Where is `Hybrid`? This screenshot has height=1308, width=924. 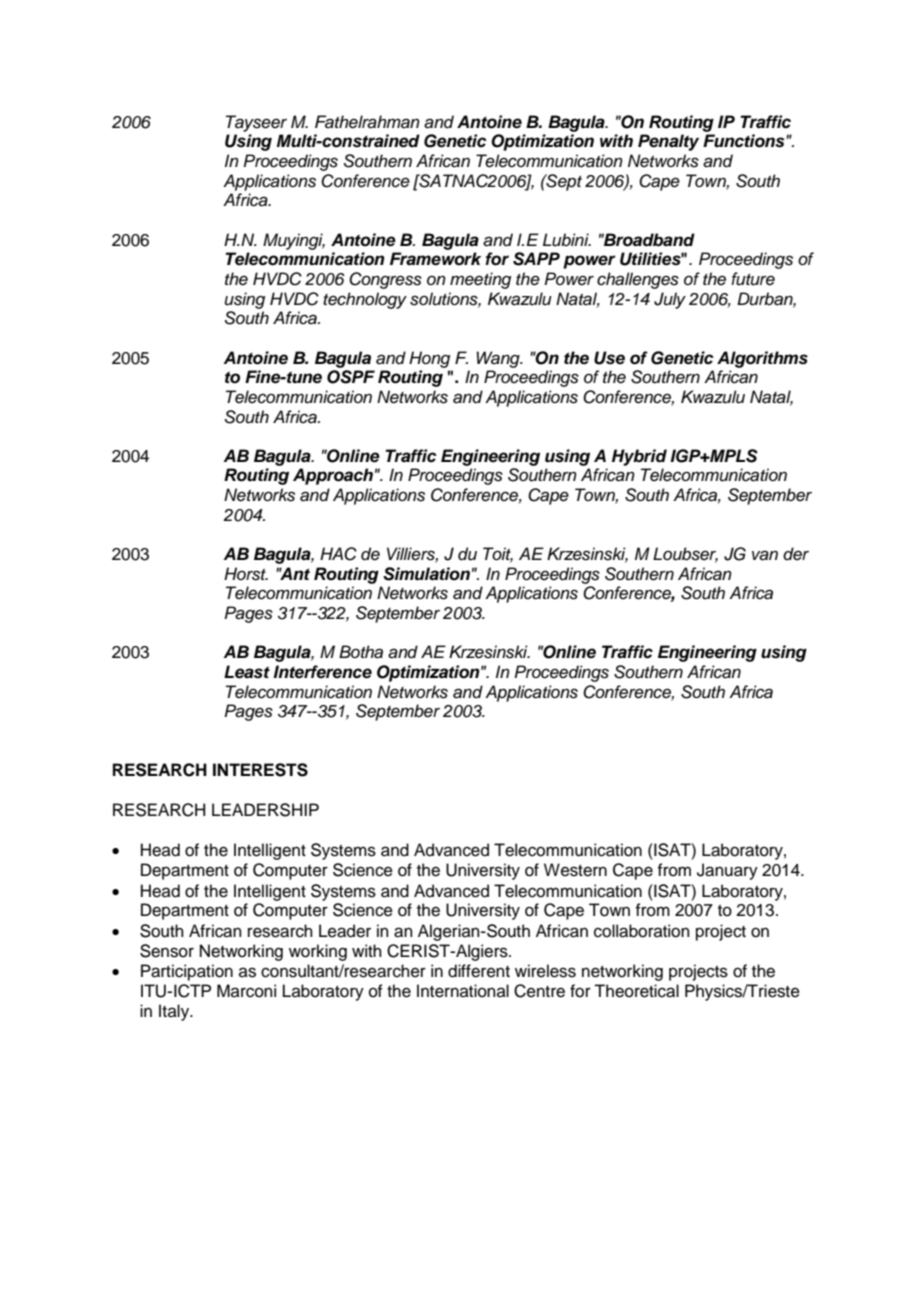
Hybrid is located at coordinates (639, 457).
